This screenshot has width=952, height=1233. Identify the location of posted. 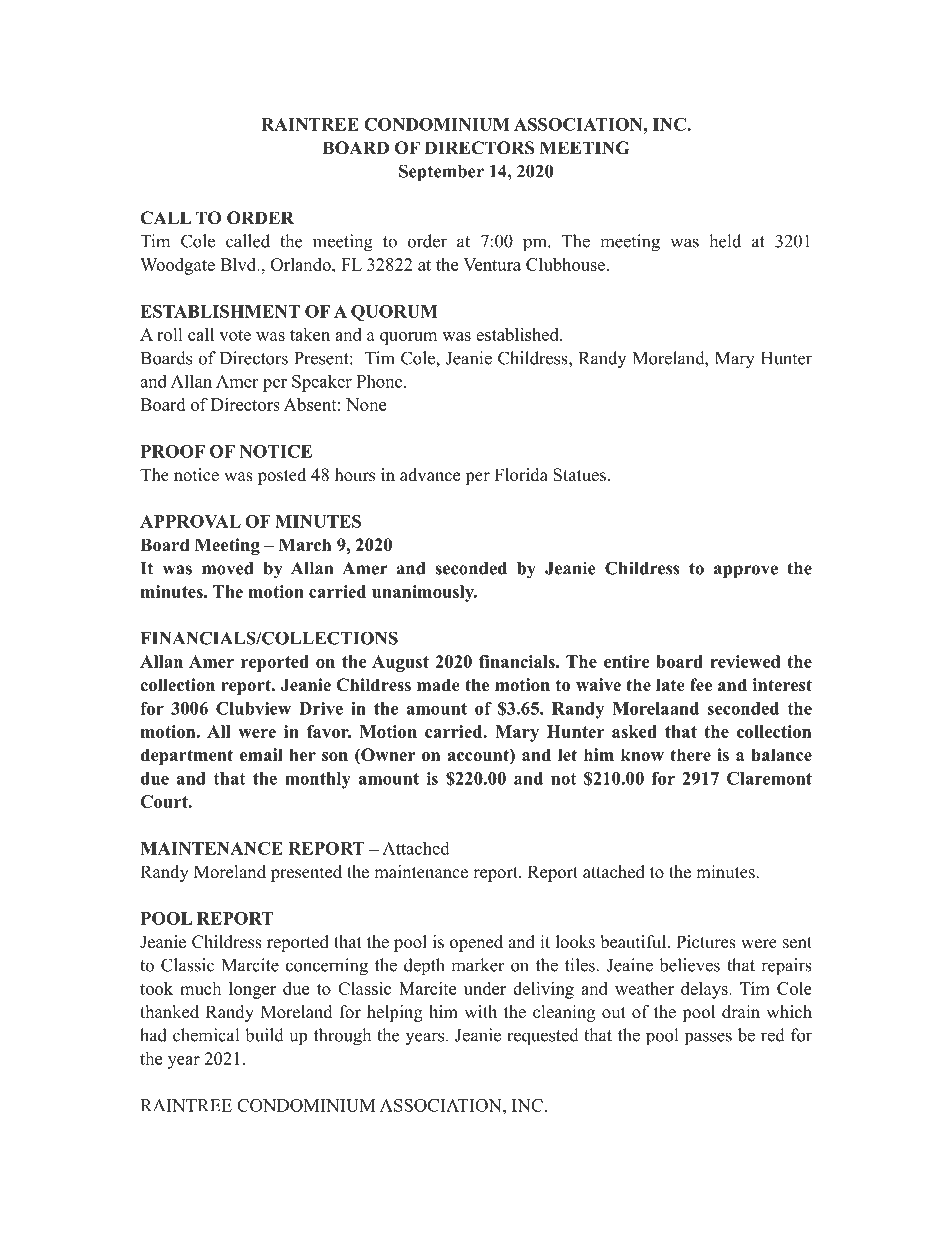
(282, 476).
